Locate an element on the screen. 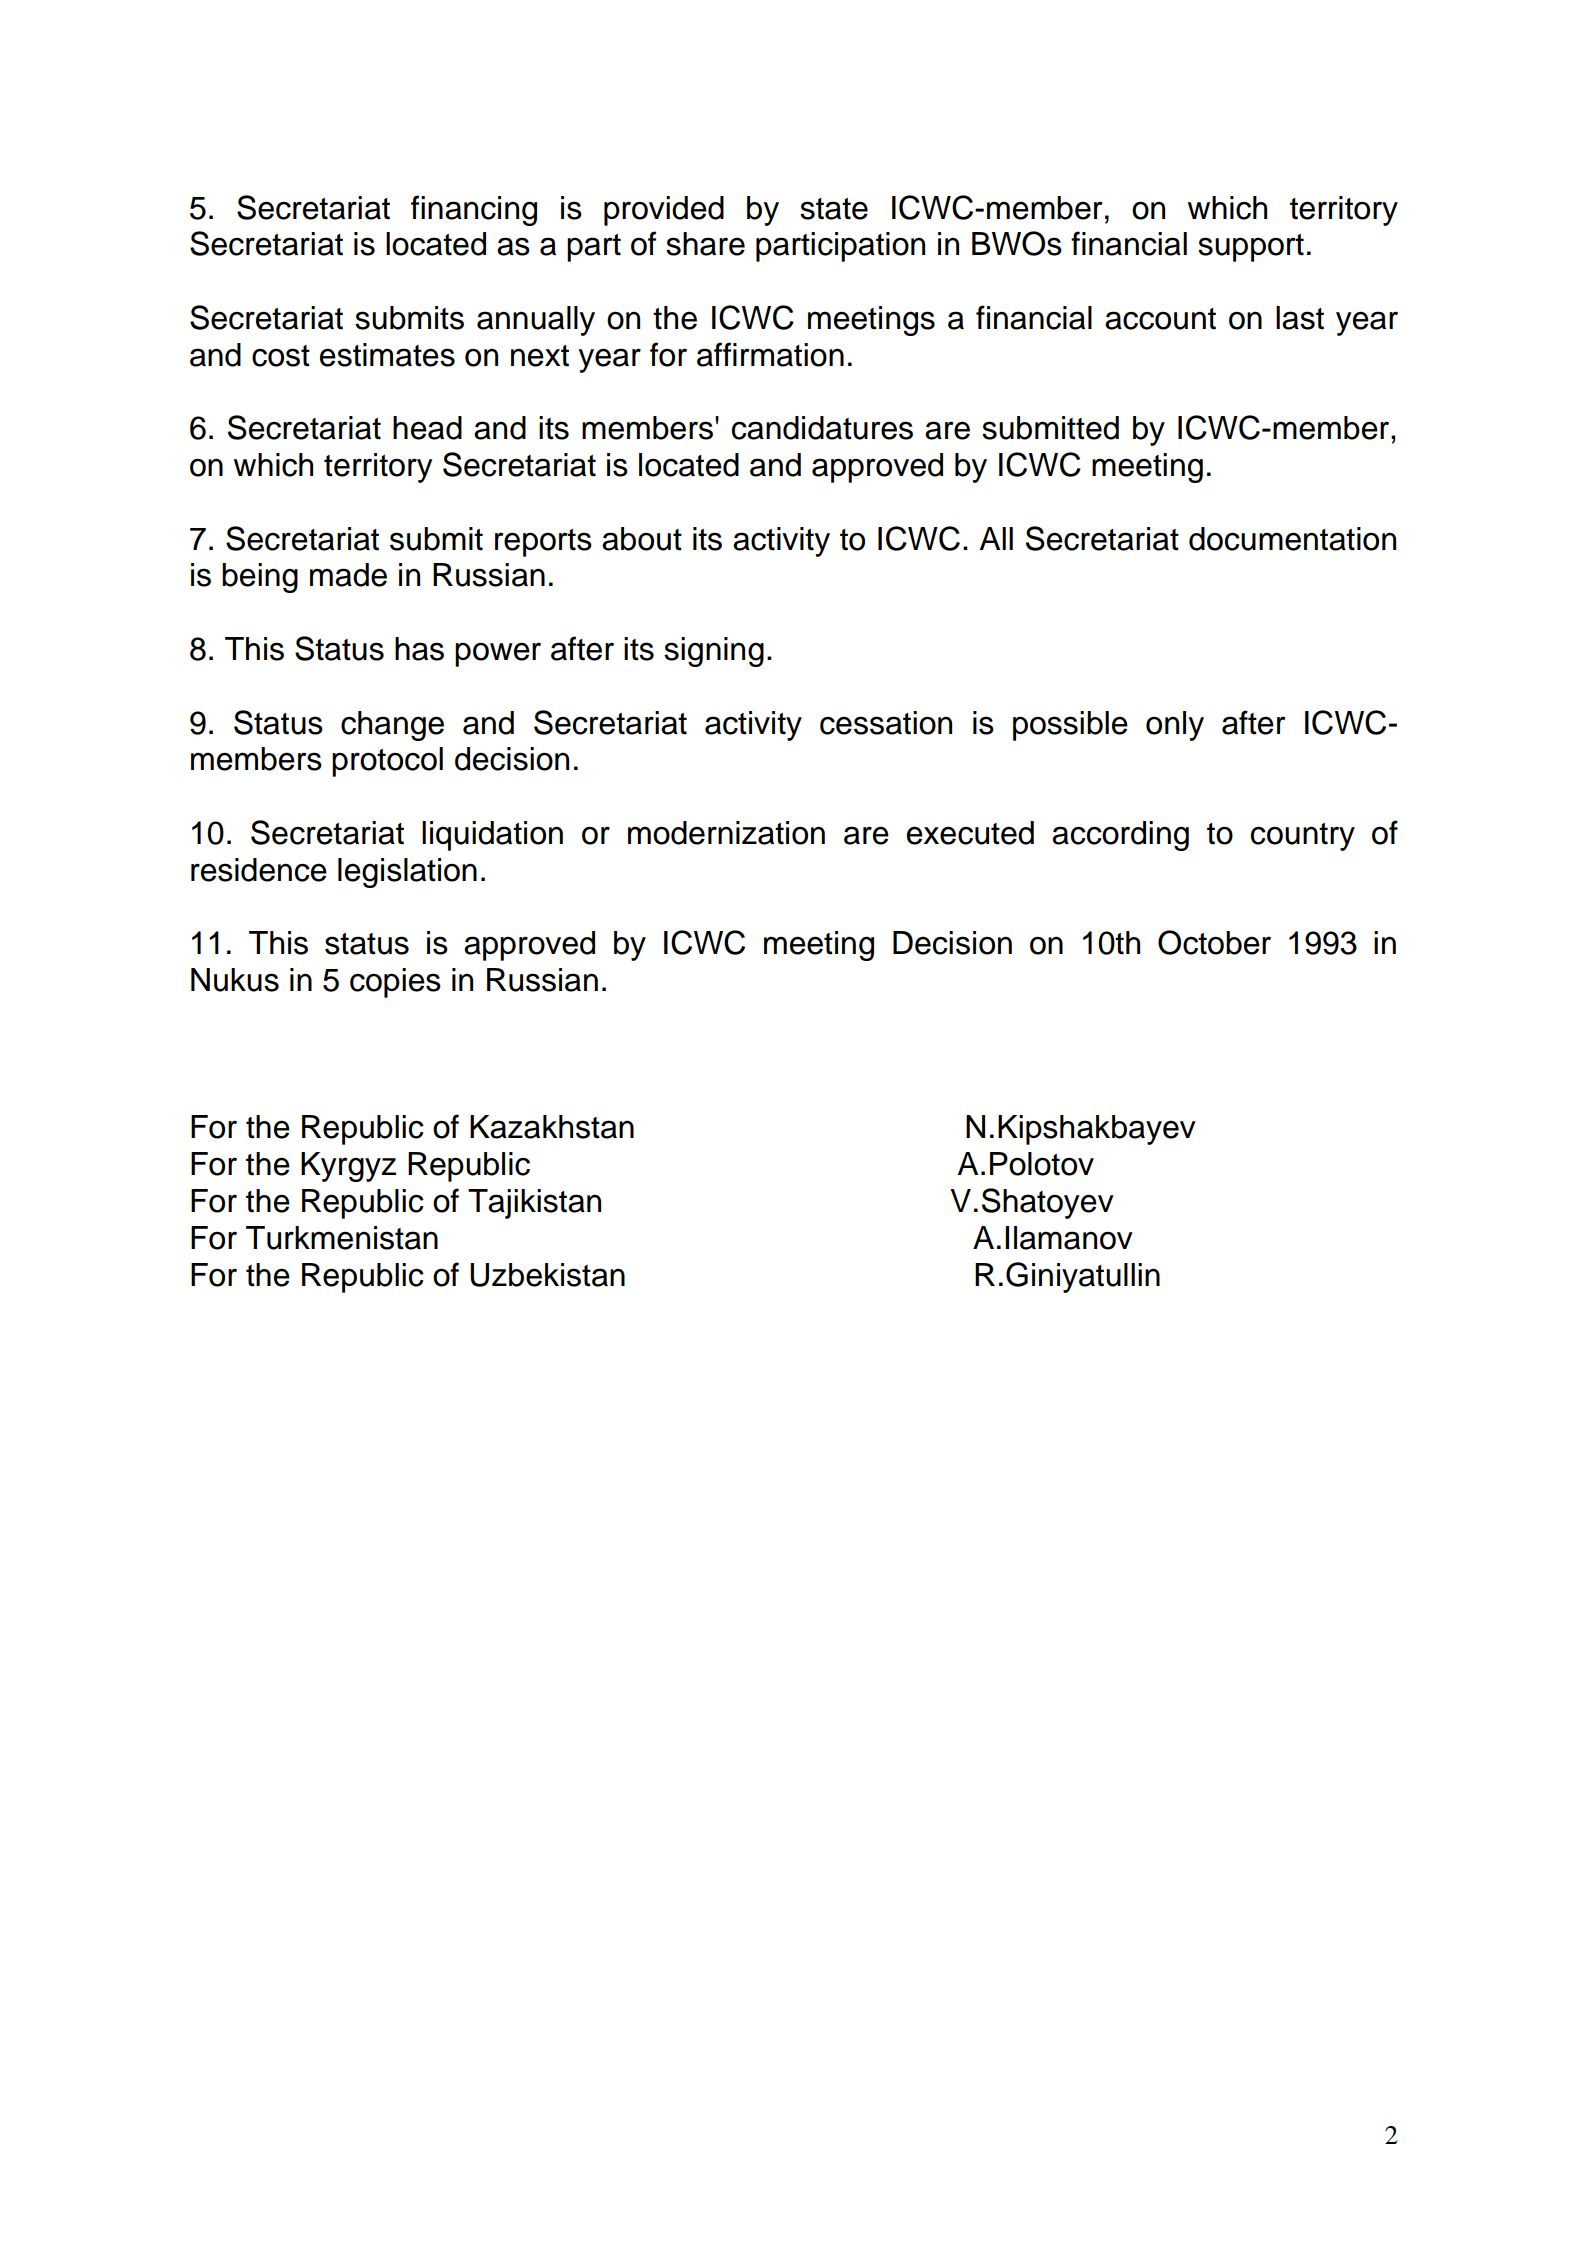  only is located at coordinates (1175, 726).
